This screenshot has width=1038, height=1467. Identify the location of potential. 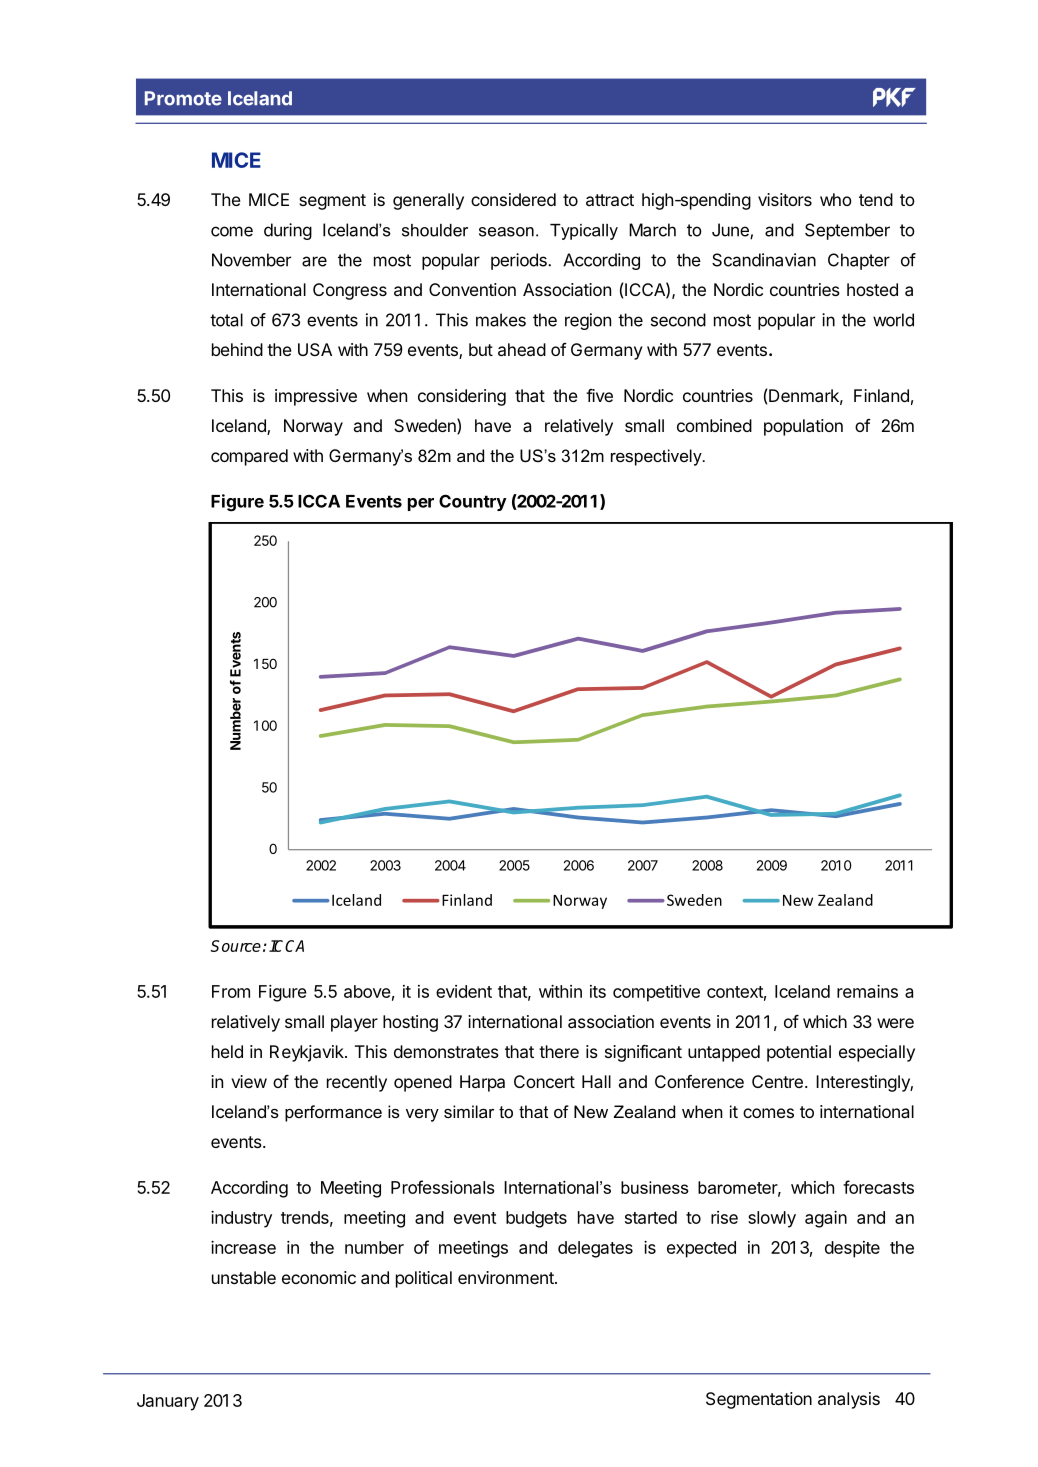
(799, 1053).
